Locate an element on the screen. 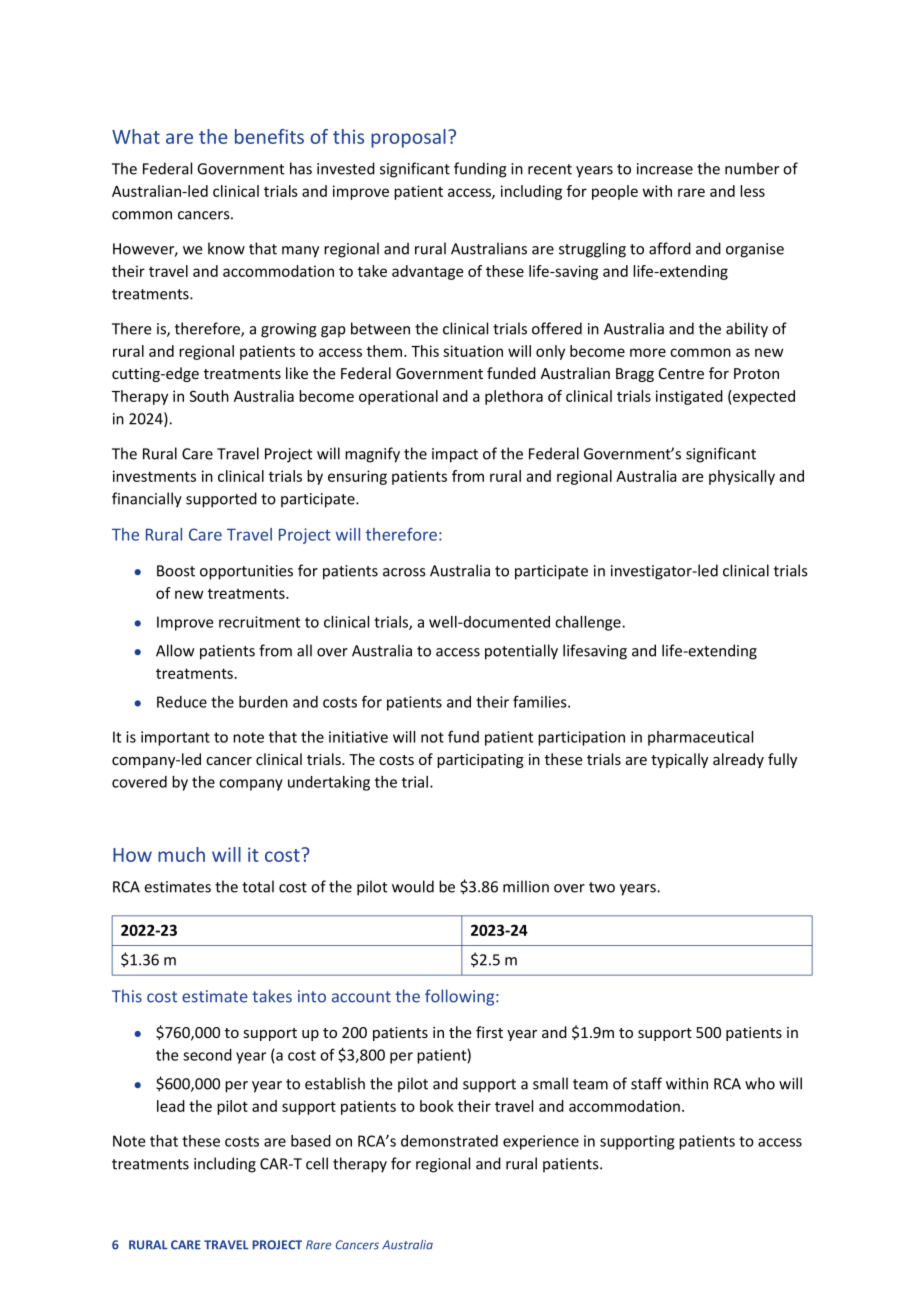 The image size is (924, 1308). lead is located at coordinates (171, 1106).
